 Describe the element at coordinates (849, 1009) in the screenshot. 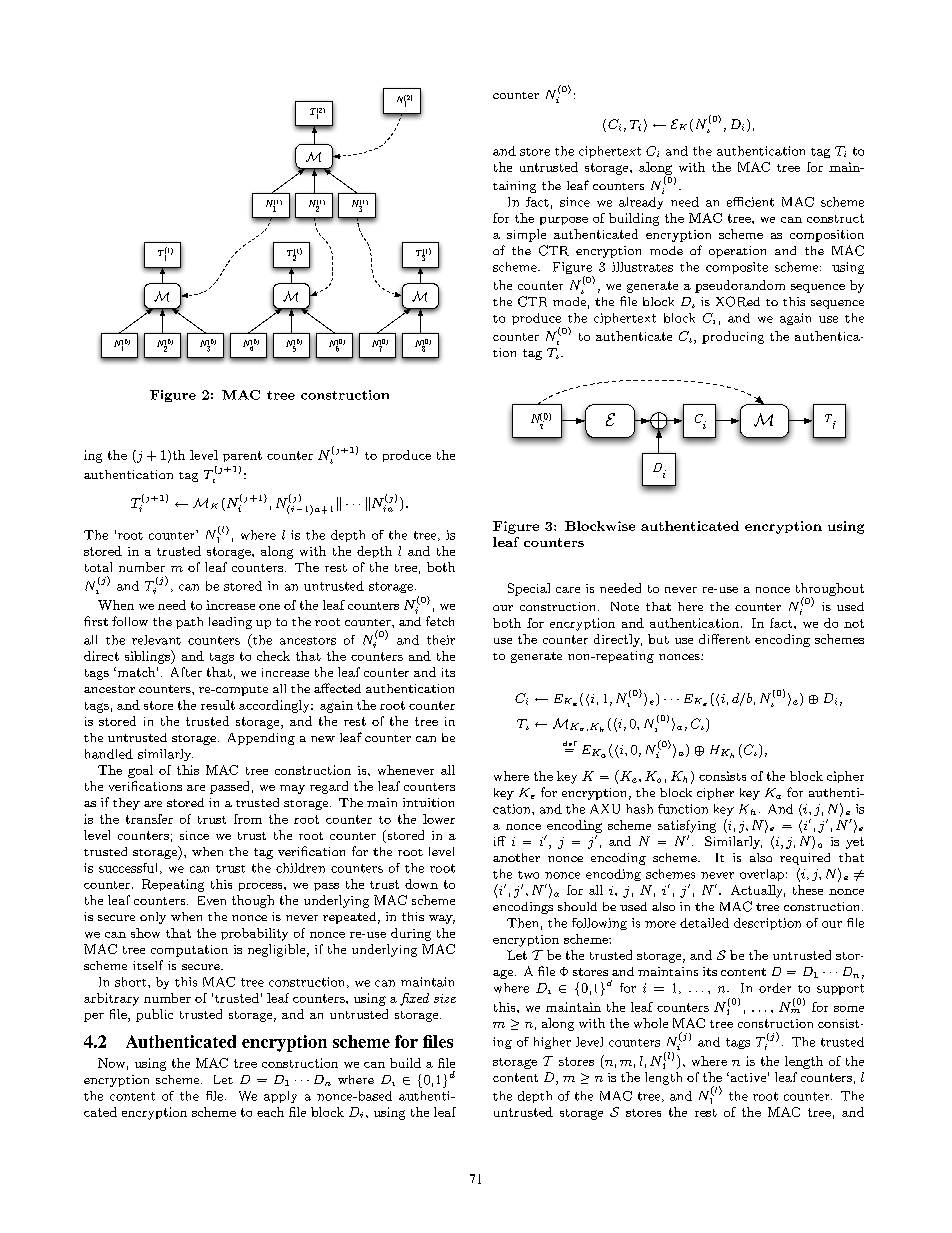

I see `some` at that location.
